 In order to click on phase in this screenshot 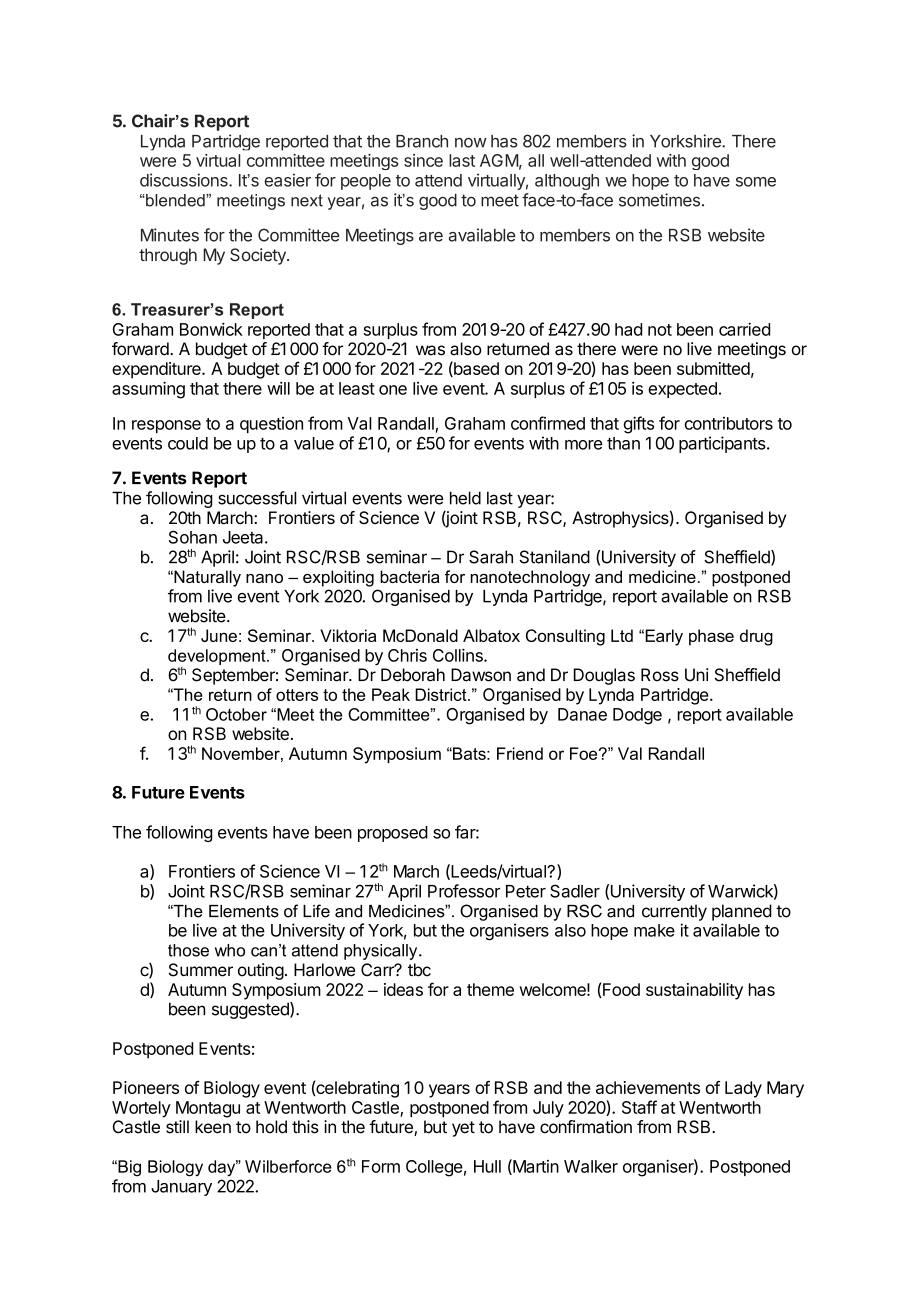, I will do `click(711, 637)`.
